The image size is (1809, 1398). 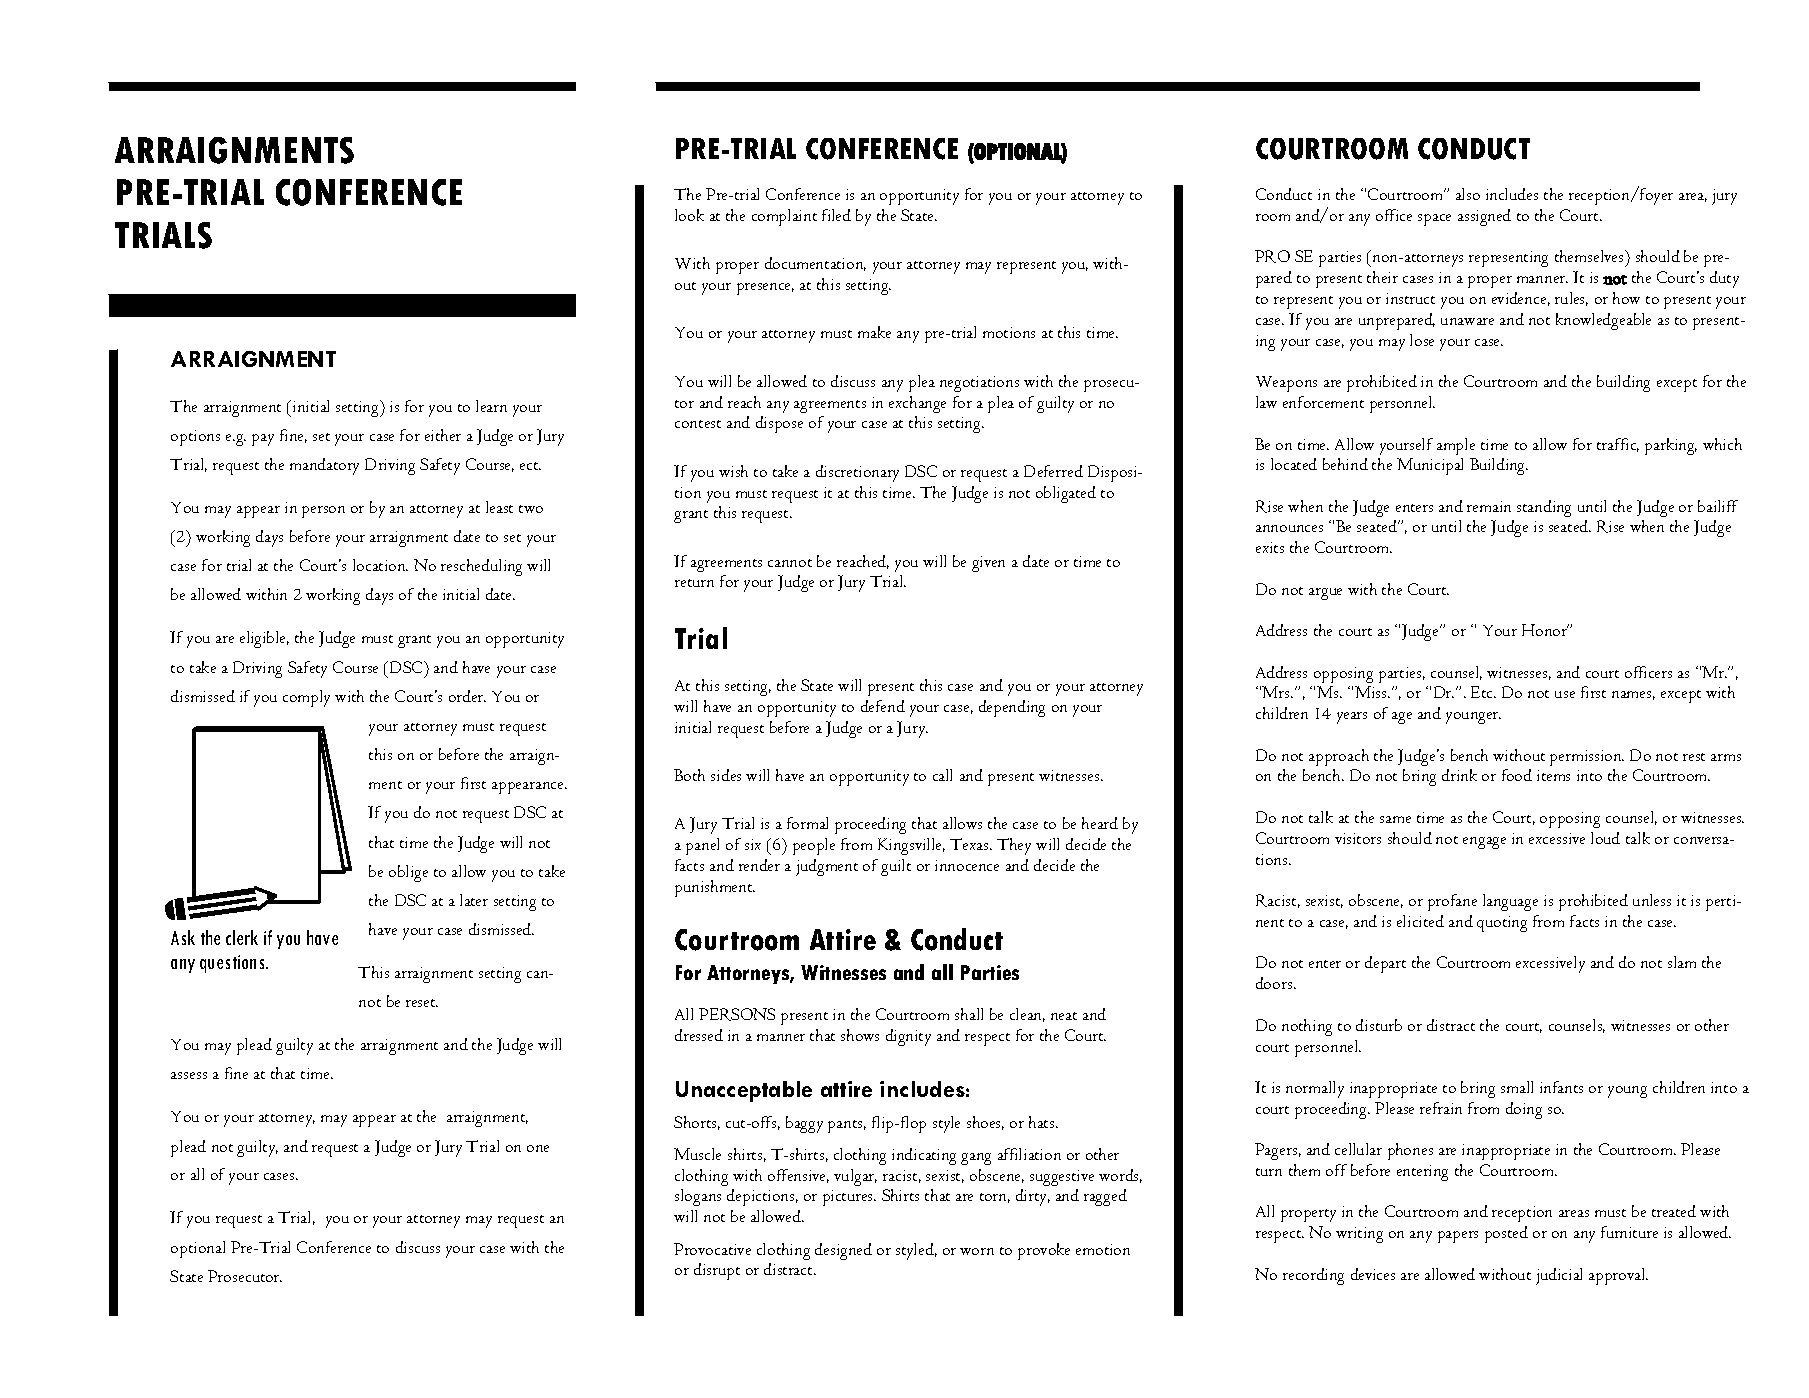 I want to click on assigned, so click(x=1484, y=217).
